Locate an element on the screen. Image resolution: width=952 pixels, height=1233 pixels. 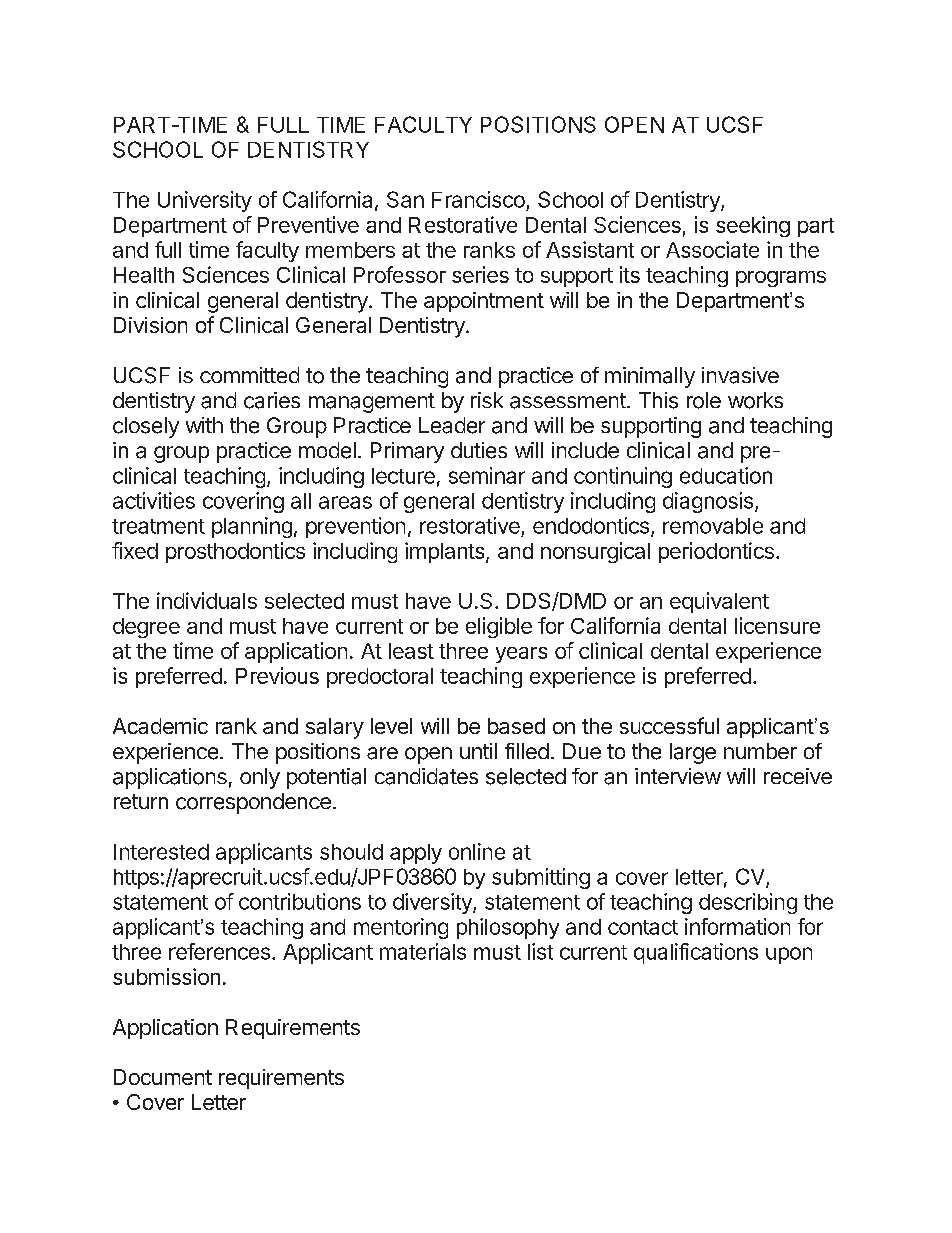
until is located at coordinates (478, 751).
